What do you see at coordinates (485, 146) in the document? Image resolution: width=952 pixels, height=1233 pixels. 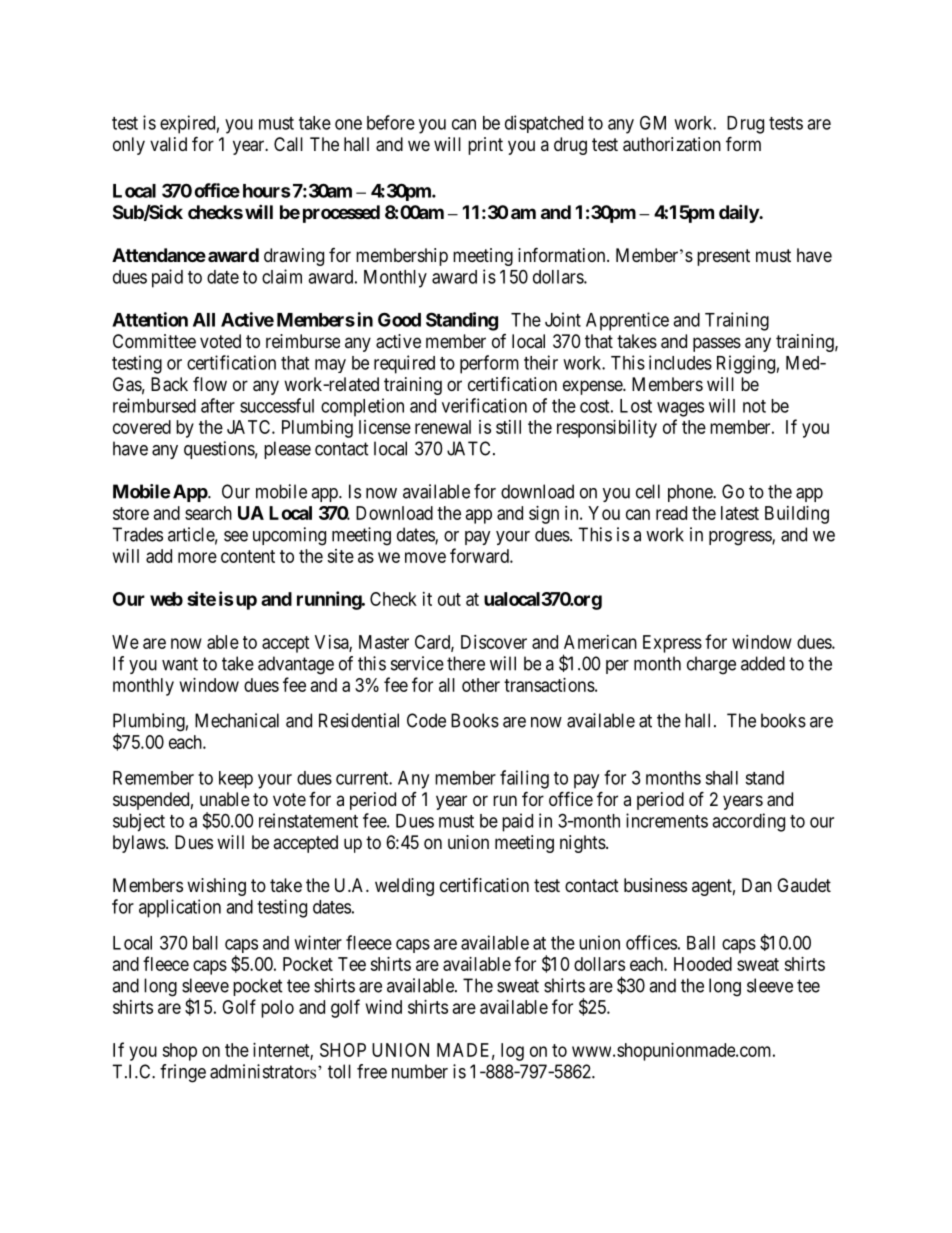 I see `print` at bounding box center [485, 146].
